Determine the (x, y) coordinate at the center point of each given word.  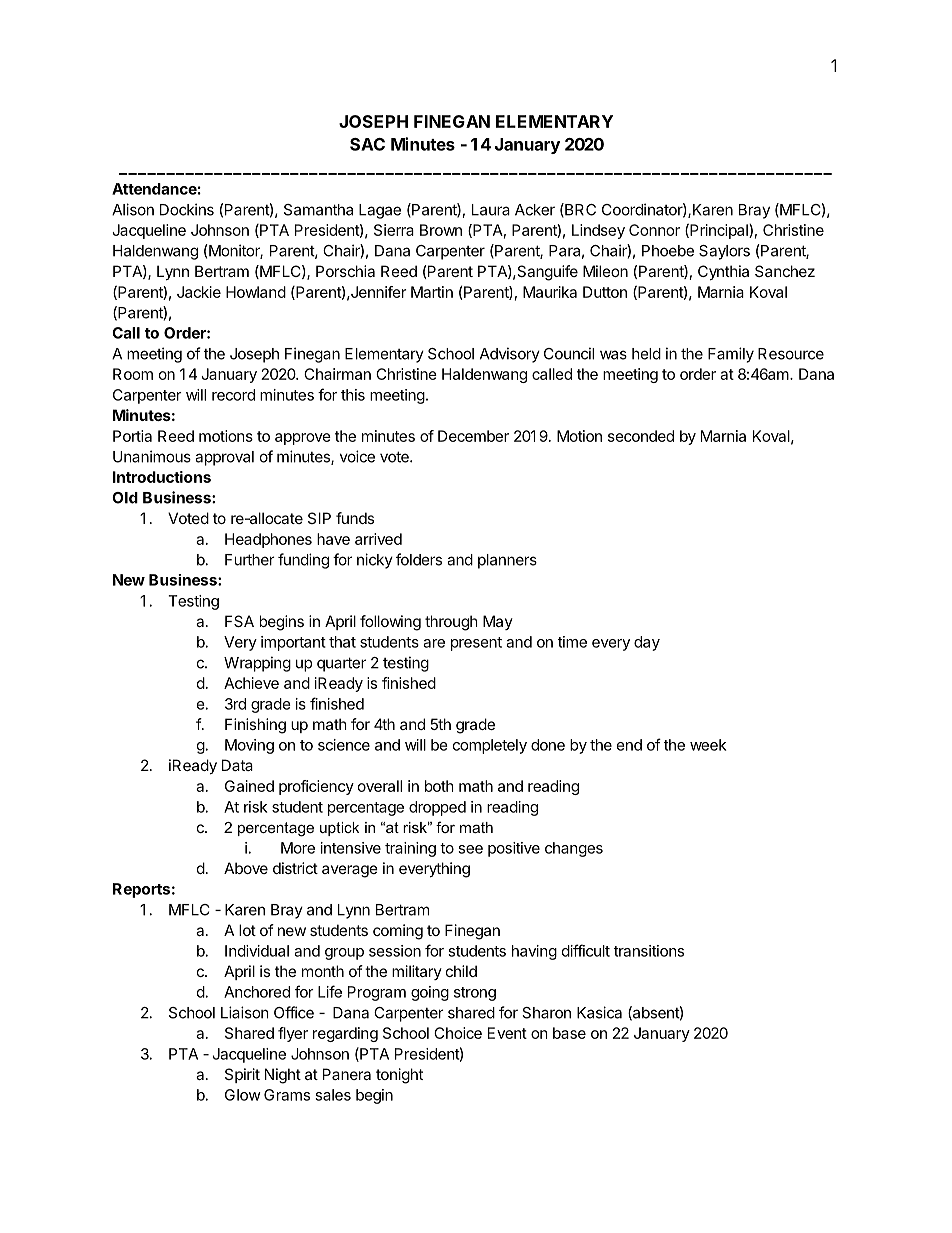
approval (224, 458)
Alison (133, 209)
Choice (458, 1033)
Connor (654, 230)
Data (237, 765)
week (708, 745)
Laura (491, 210)
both (439, 786)
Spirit (242, 1075)
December (473, 436)
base (569, 1033)
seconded (641, 436)
